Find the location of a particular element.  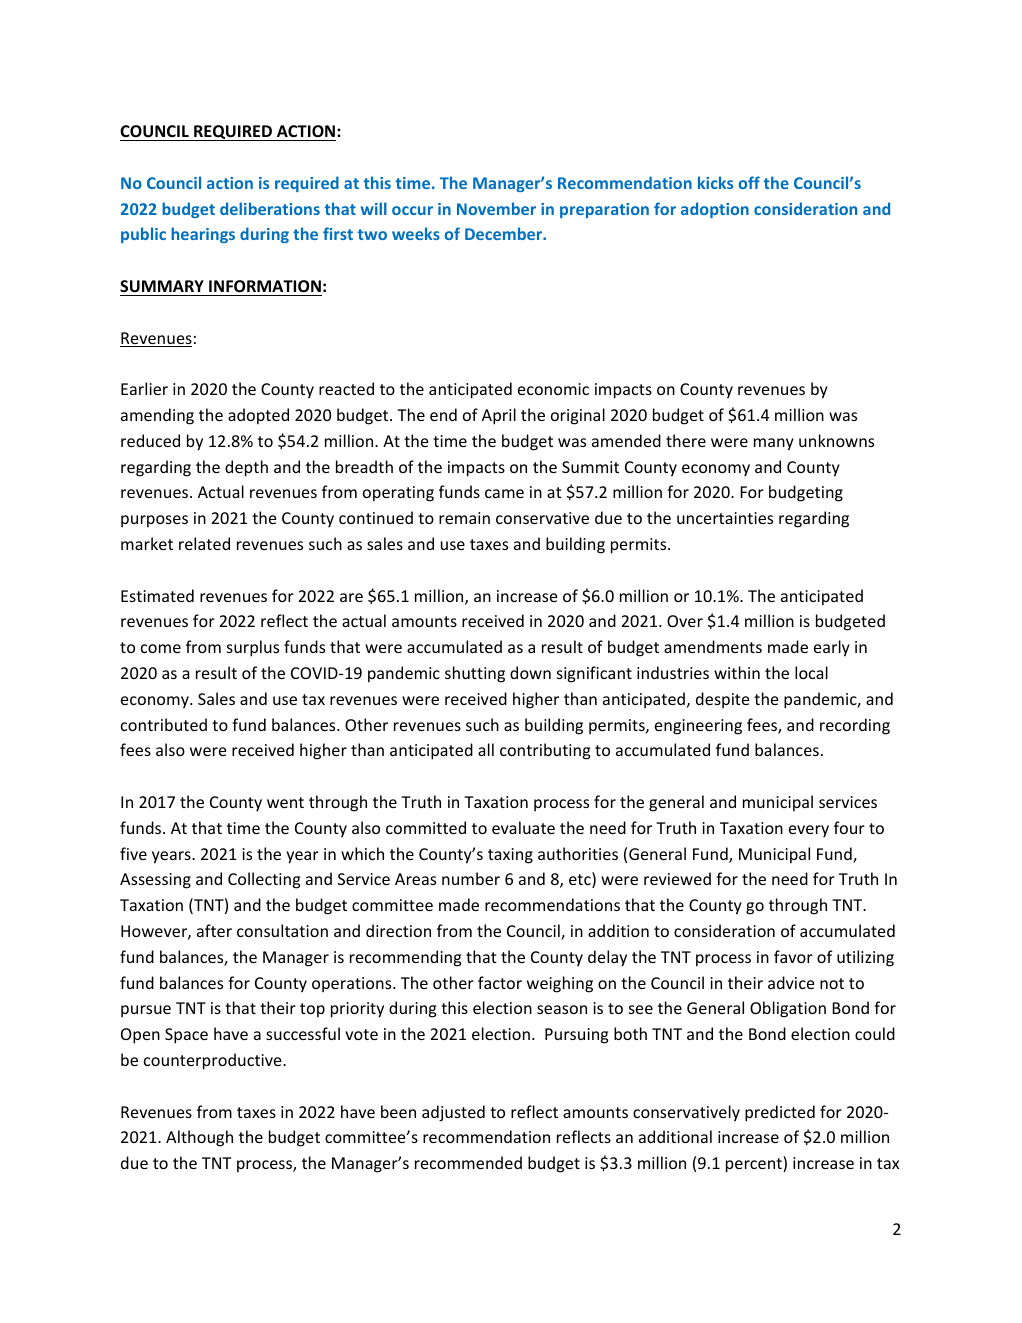

surplus is located at coordinates (253, 648).
